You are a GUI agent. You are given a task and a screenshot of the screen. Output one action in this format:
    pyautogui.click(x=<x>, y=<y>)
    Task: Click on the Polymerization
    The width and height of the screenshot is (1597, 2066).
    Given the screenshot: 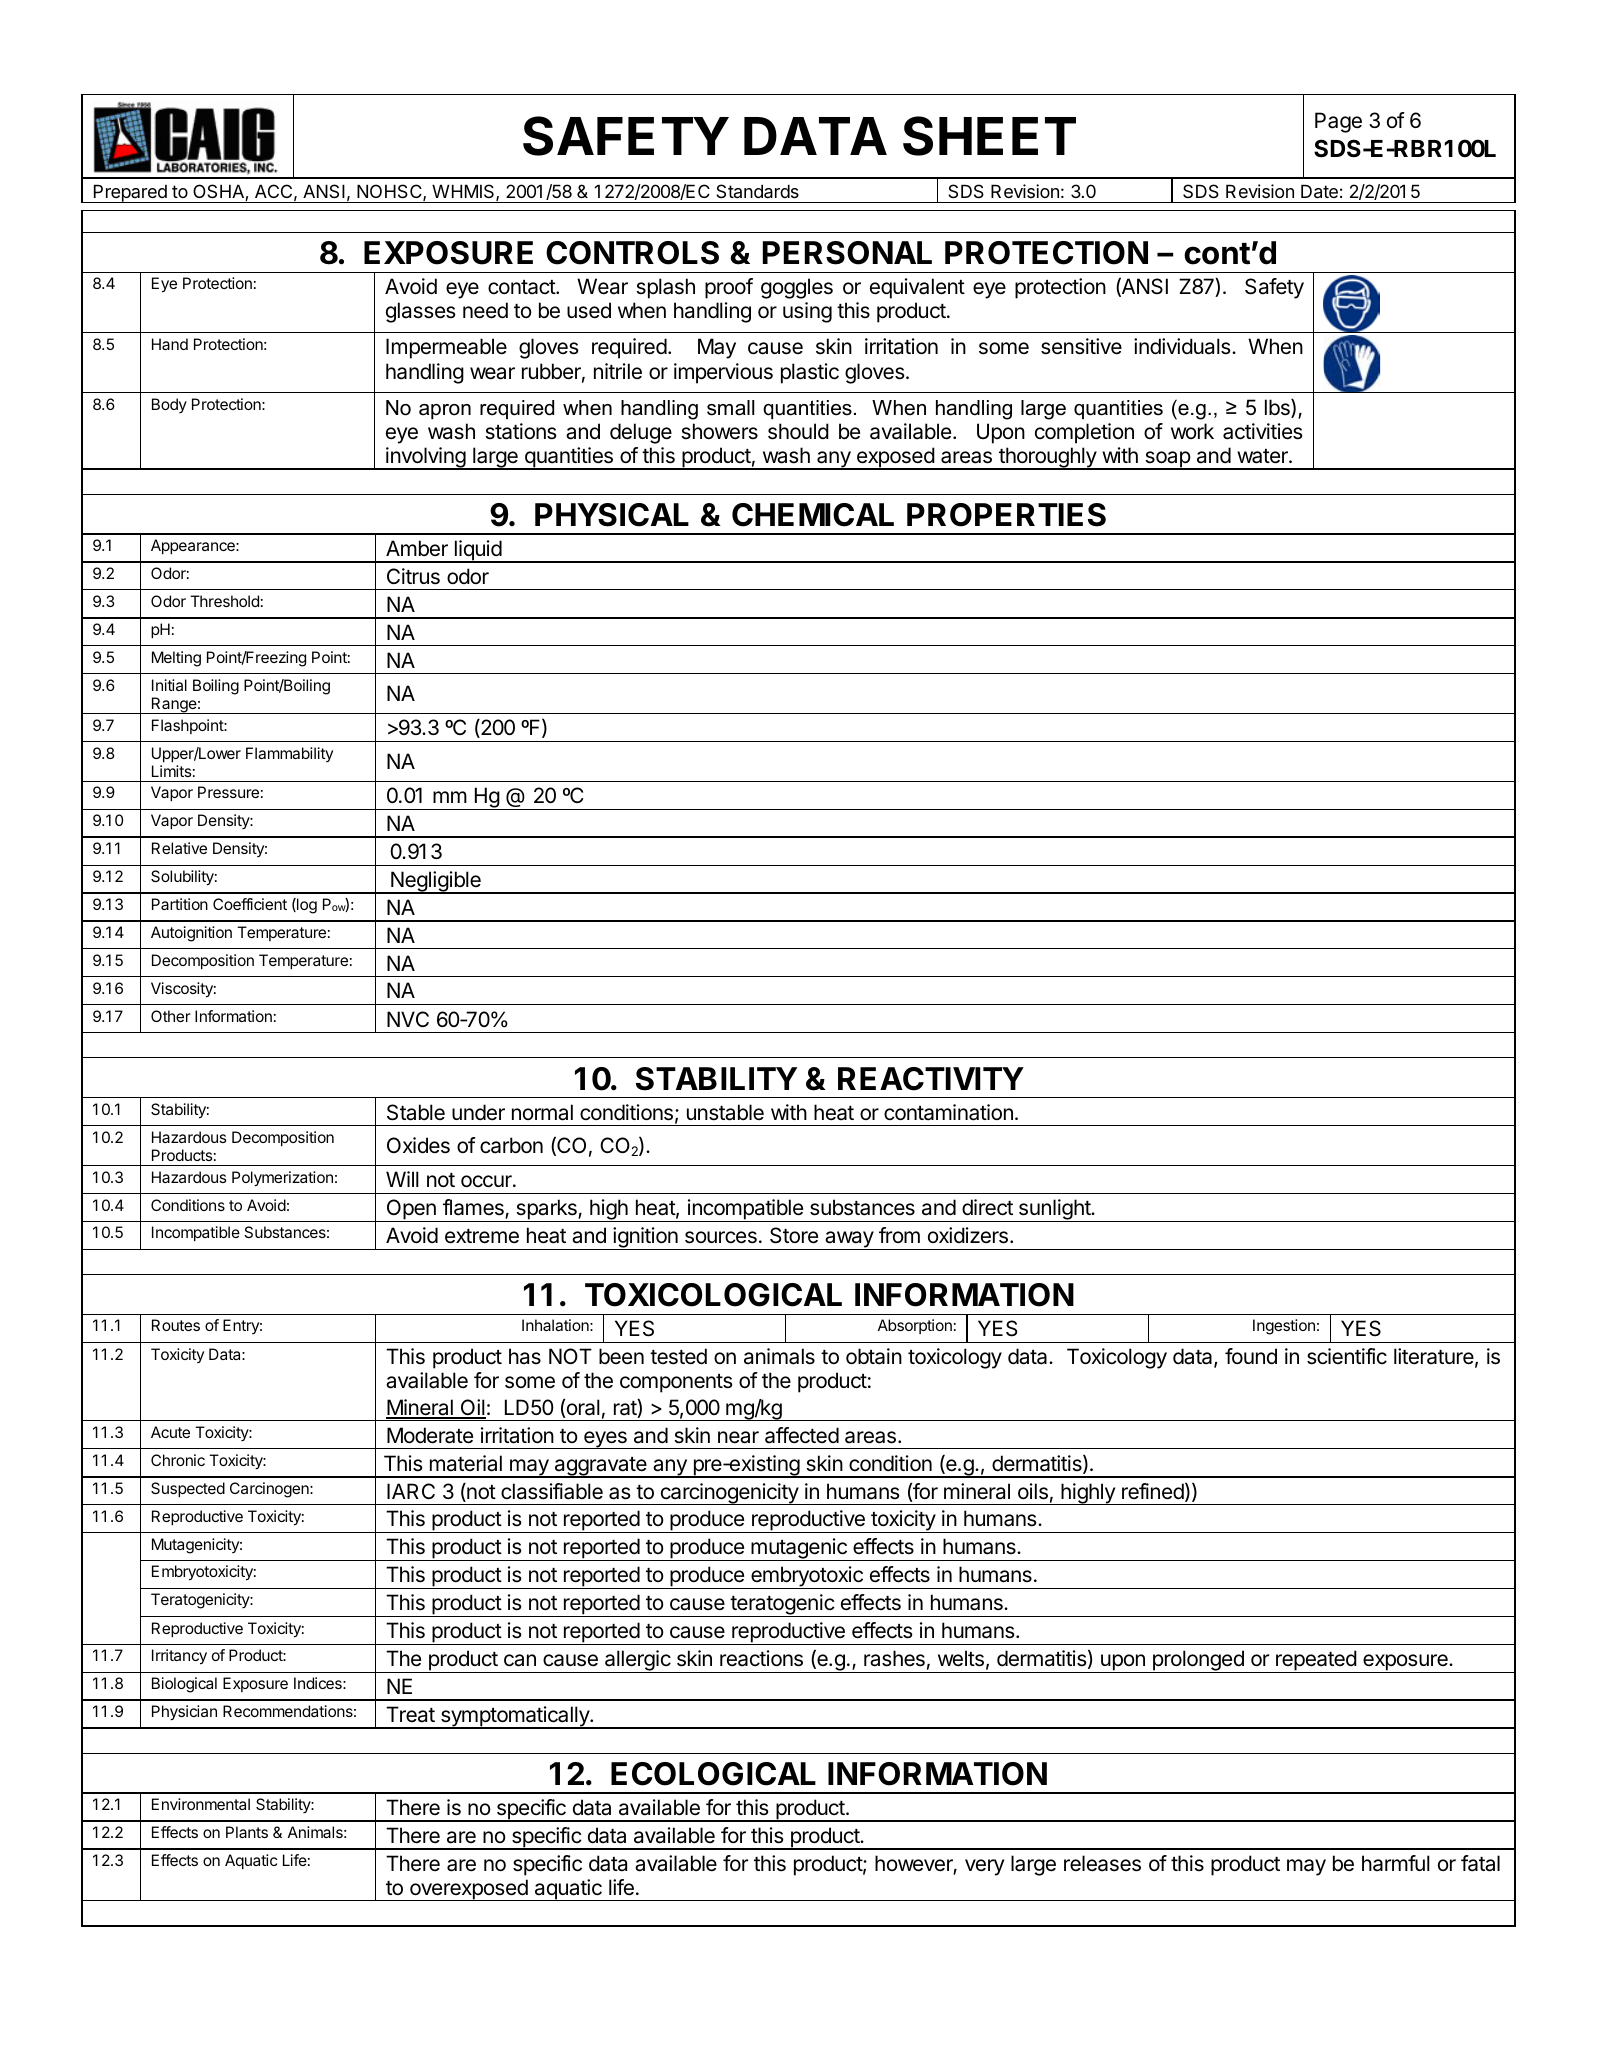 What is the action you would take?
    pyautogui.click(x=282, y=1179)
